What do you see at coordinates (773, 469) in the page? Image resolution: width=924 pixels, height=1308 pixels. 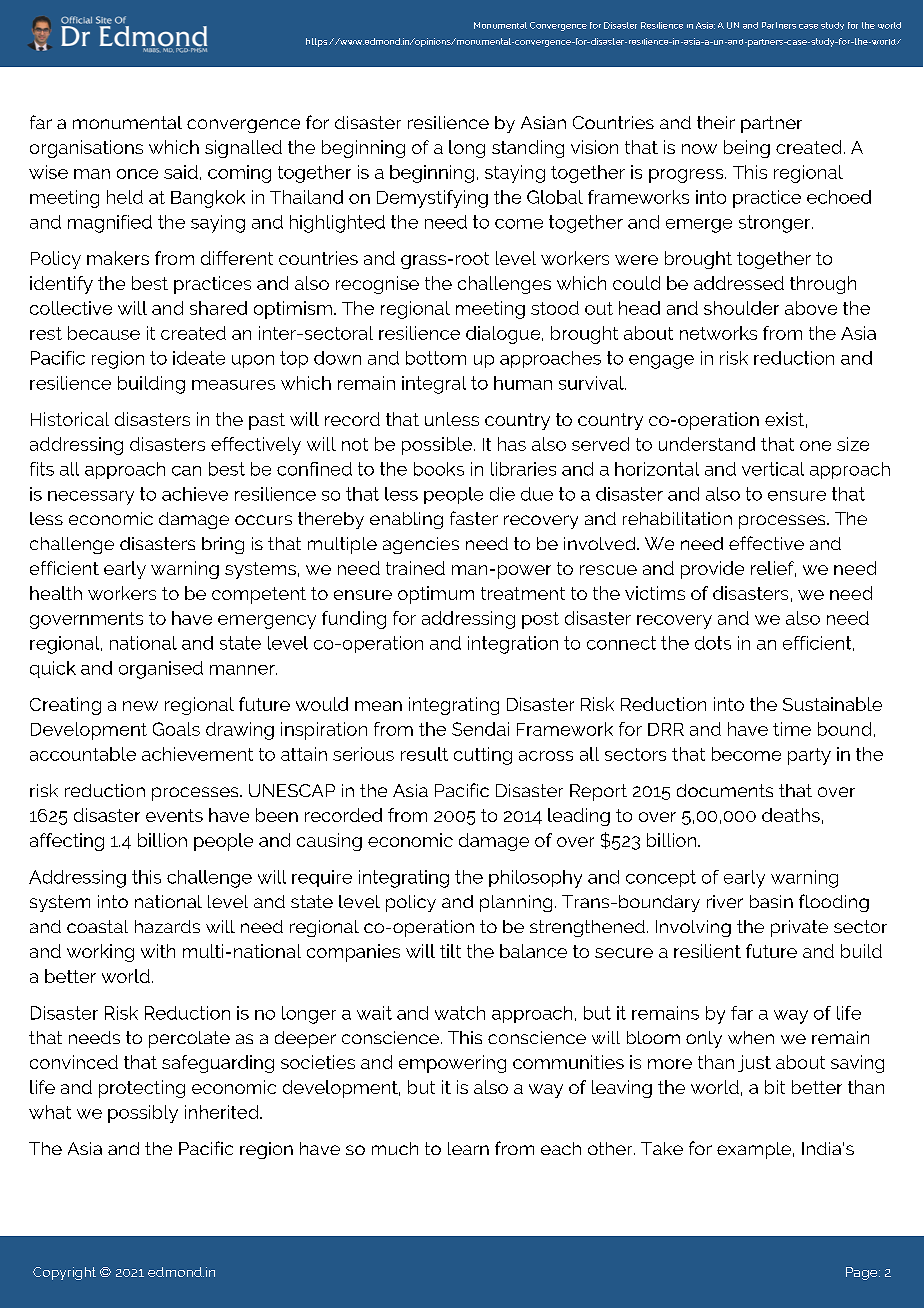 I see `vertical` at bounding box center [773, 469].
